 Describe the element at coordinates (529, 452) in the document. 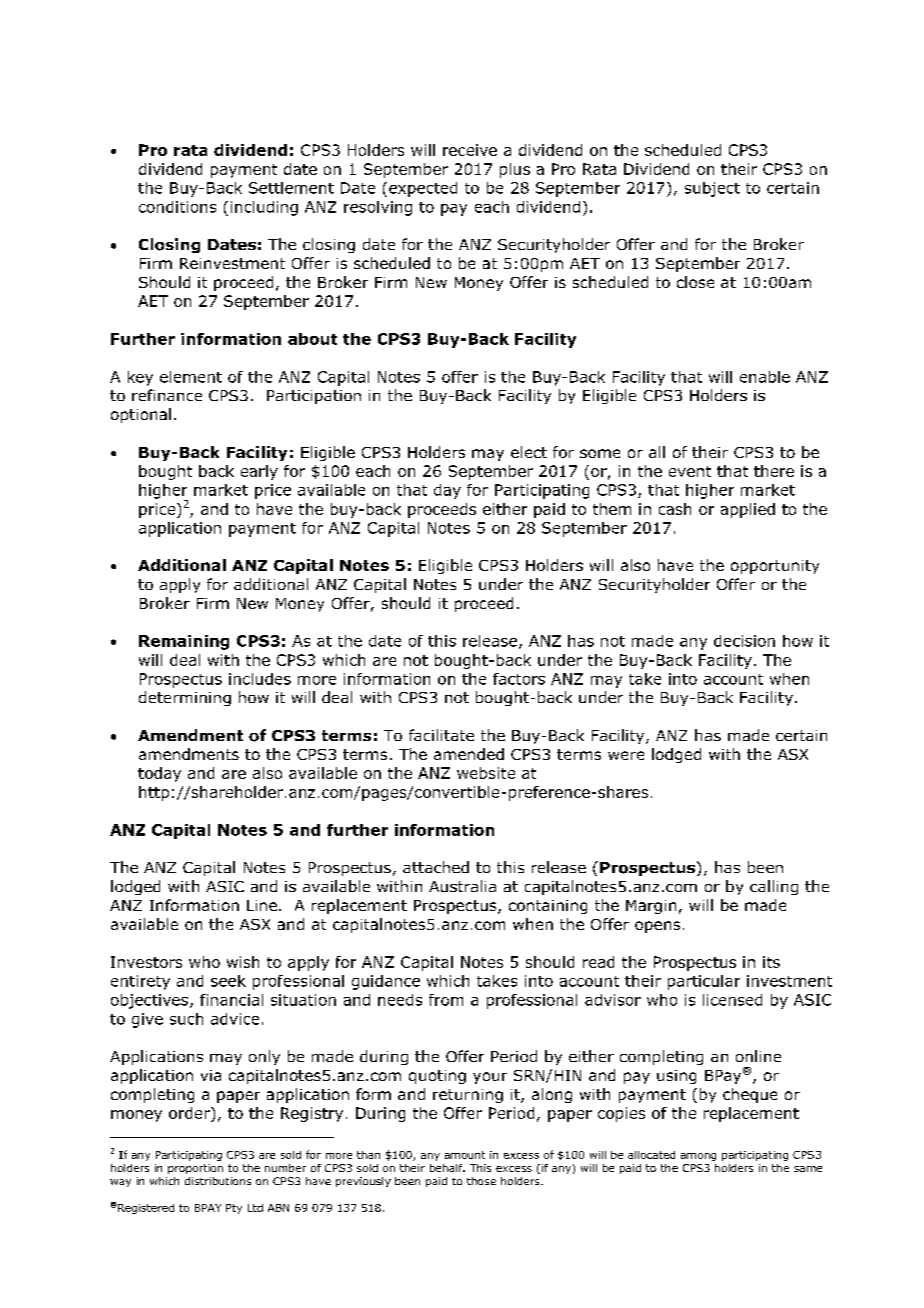

I see `elect` at that location.
